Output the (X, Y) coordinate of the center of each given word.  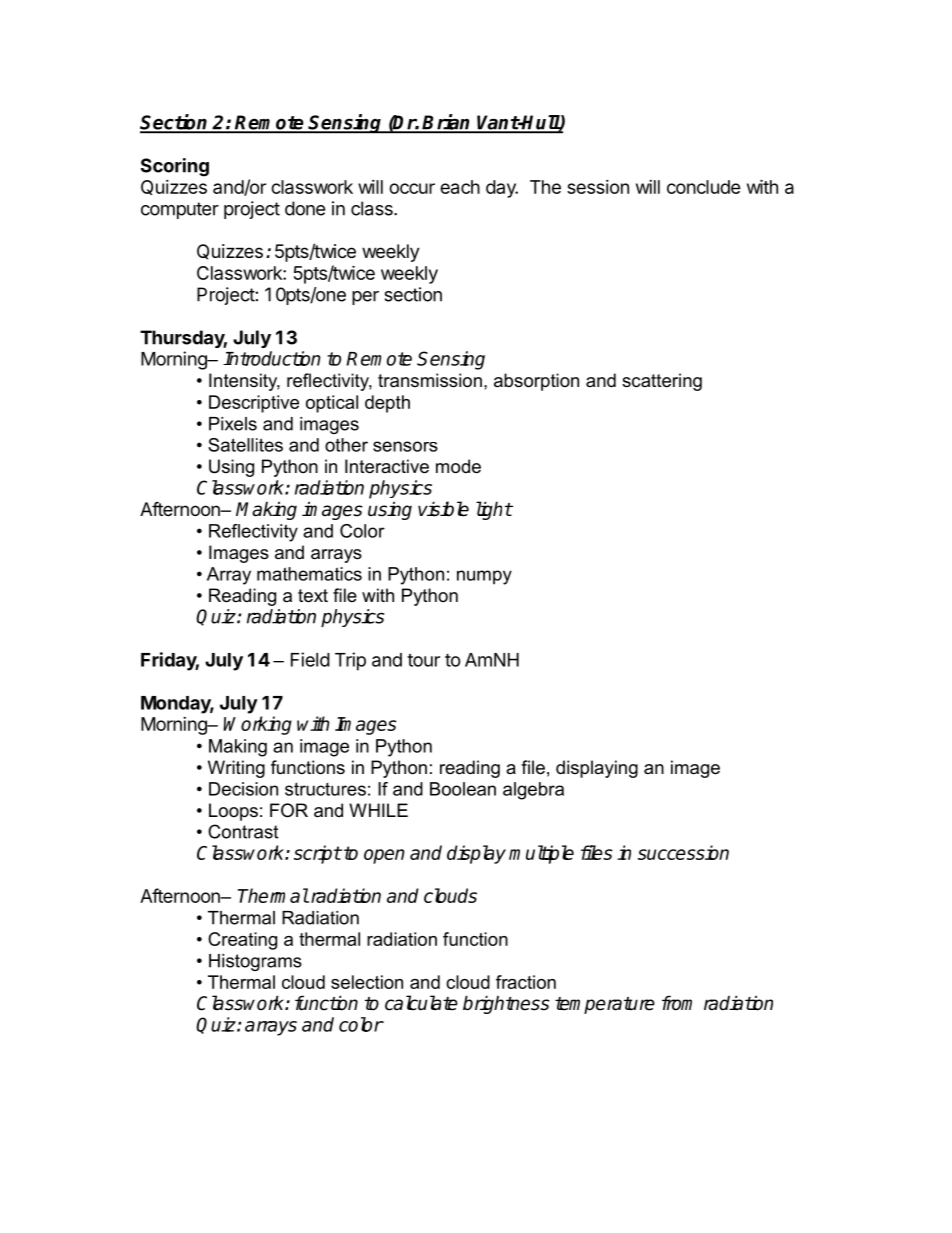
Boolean (463, 789)
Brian (447, 123)
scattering (662, 382)
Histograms (255, 962)
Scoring (175, 167)
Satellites (245, 445)
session (598, 187)
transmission (430, 380)
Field (310, 659)
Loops (233, 812)
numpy (484, 577)
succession (683, 852)
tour (423, 660)
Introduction (272, 358)
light (494, 510)
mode (458, 466)
